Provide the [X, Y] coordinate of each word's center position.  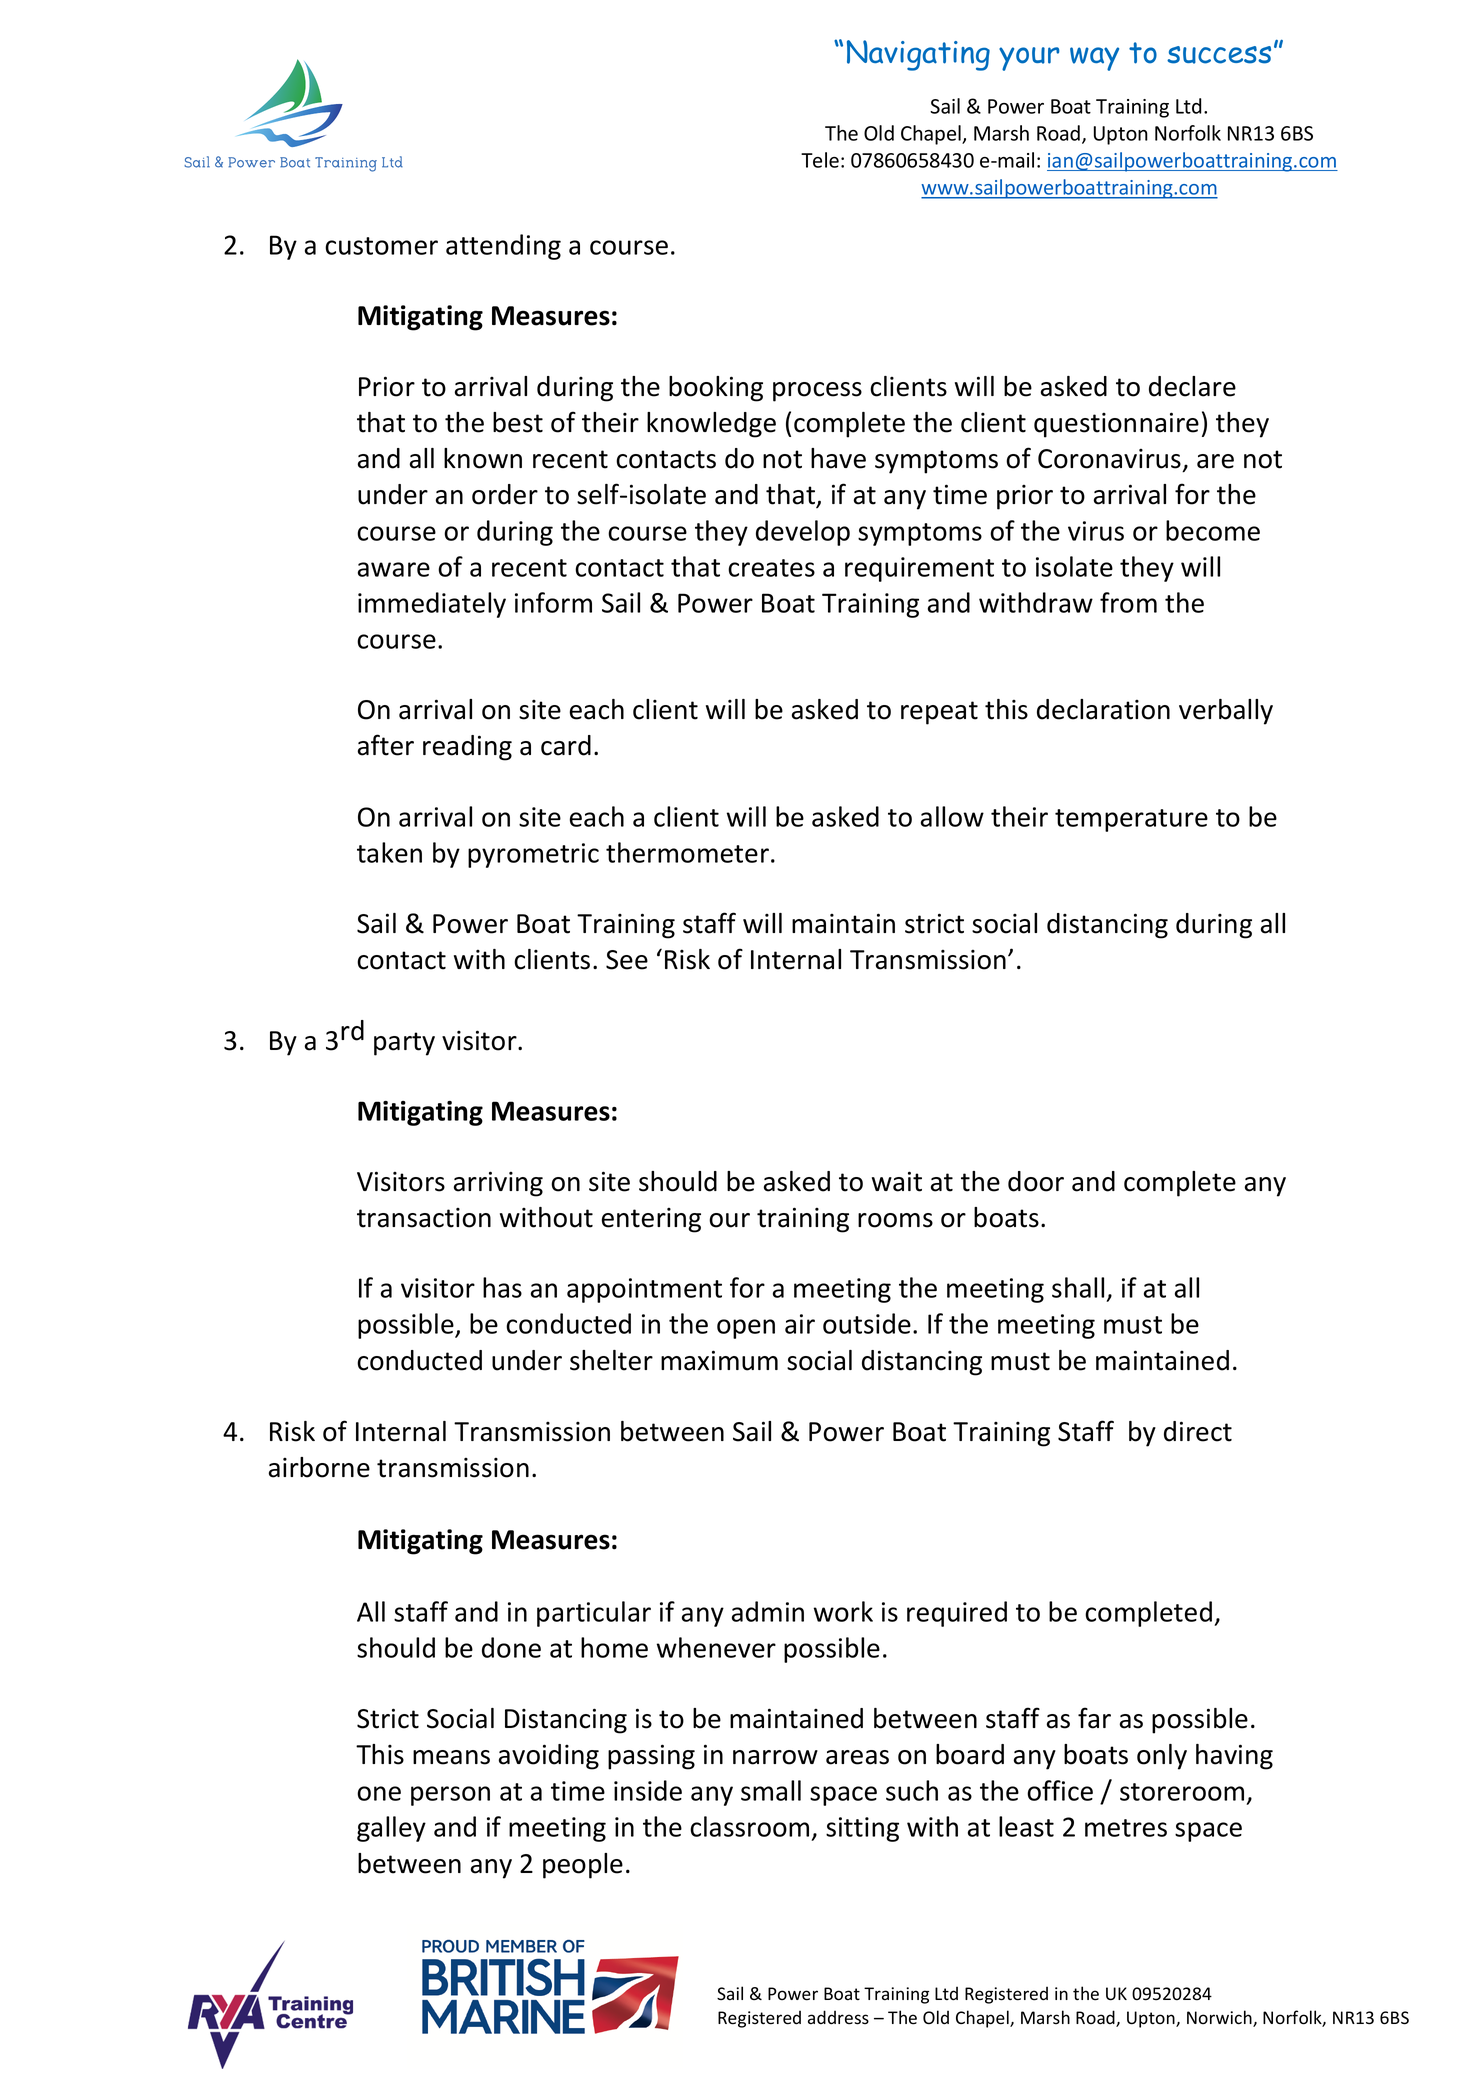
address [838, 2017]
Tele [820, 160]
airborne [319, 1467]
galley [391, 1829]
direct [1198, 1431]
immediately [432, 605]
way [1094, 59]
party [404, 1044]
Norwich [1220, 2018]
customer [381, 246]
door [1036, 1181]
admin [768, 1611]
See [627, 960]
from [1128, 602]
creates [771, 568]
